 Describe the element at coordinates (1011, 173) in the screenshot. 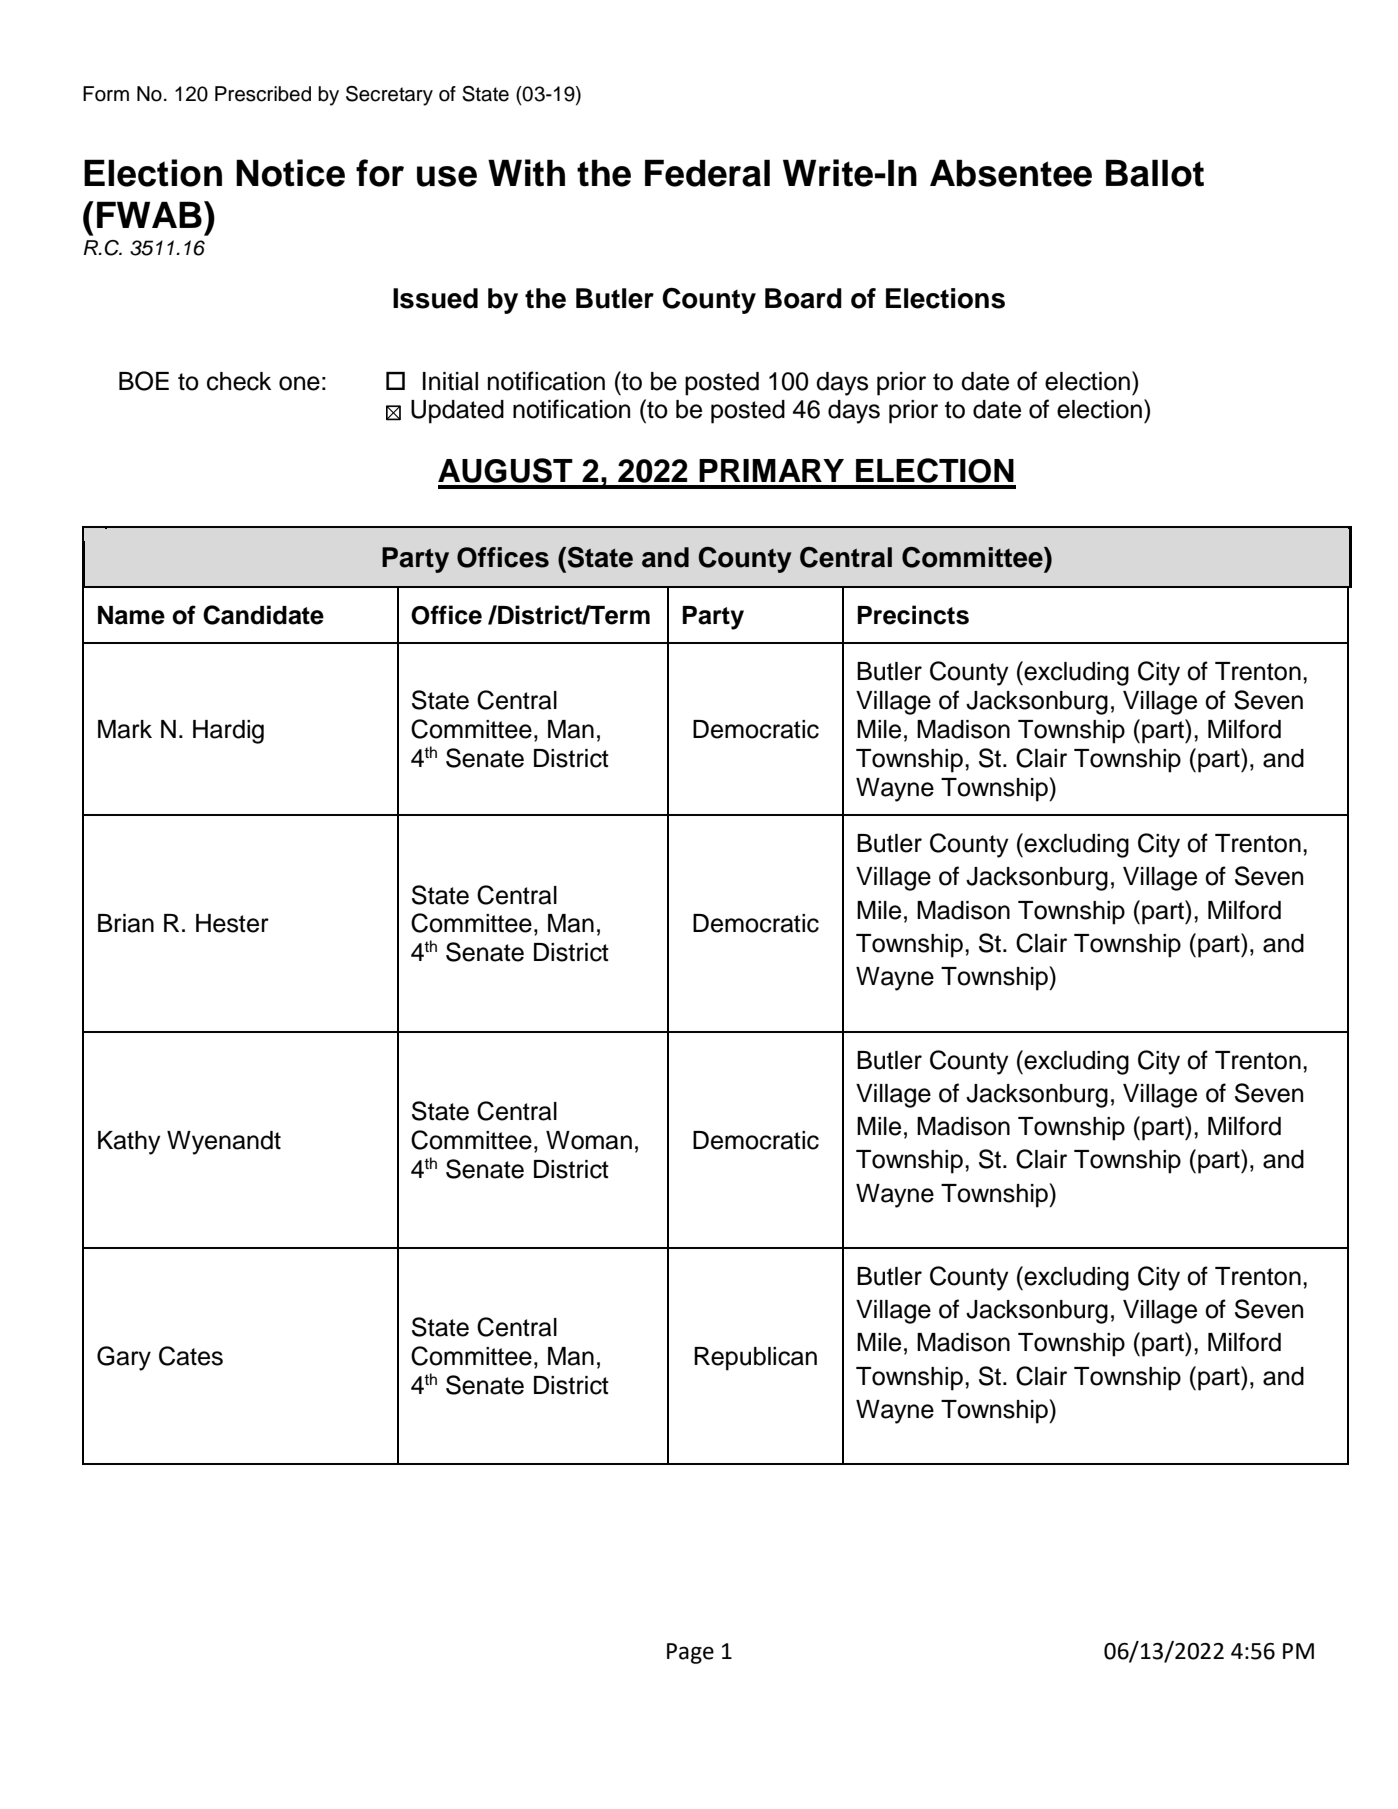

I see `Absentee` at that location.
